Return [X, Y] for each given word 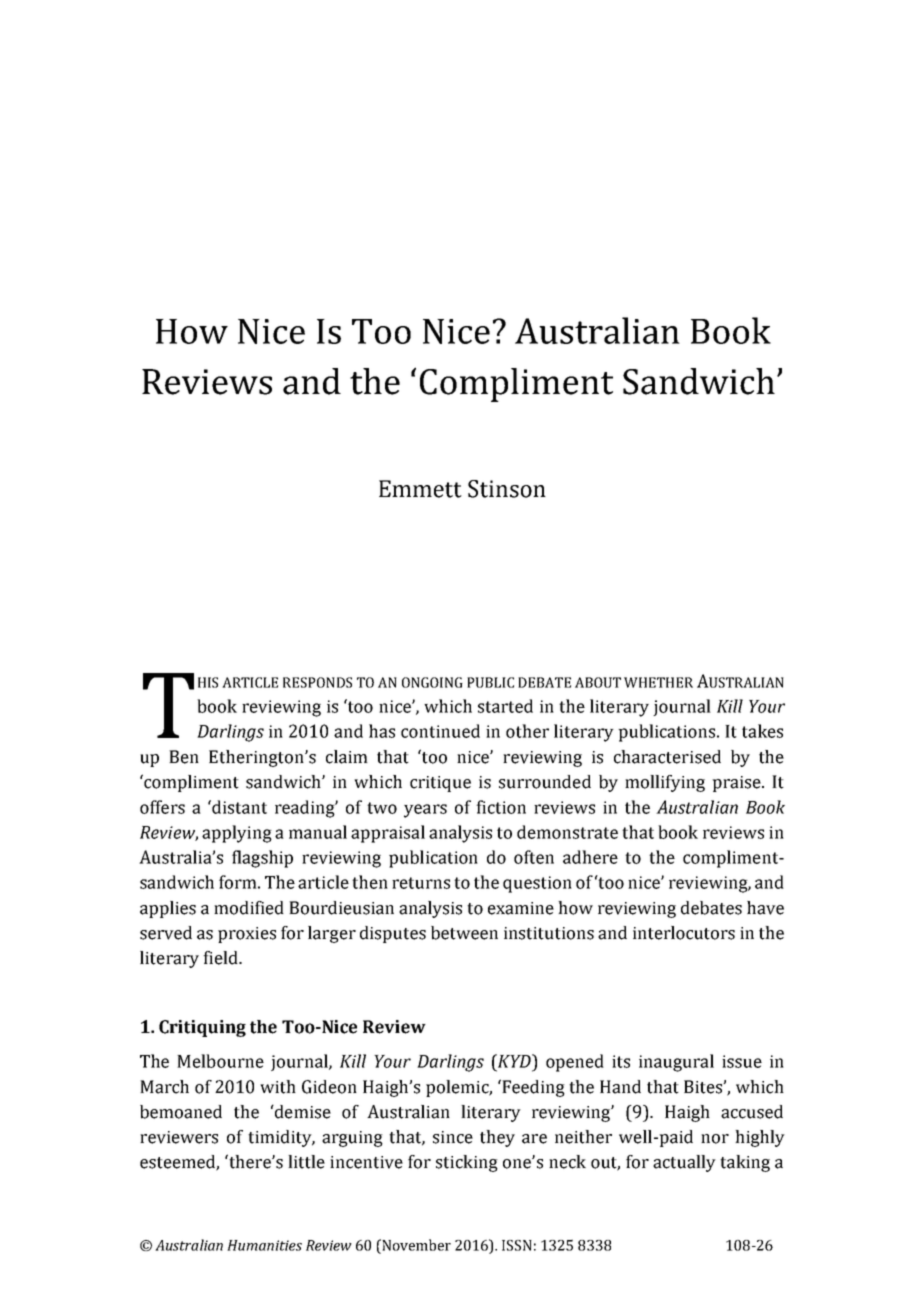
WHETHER [658, 682]
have [765, 908]
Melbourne [220, 1061]
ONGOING [432, 682]
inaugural [676, 1063]
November [415, 1245]
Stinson [507, 489]
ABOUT [598, 682]
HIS [208, 682]
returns [421, 883]
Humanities [264, 1245]
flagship [262, 859]
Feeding [532, 1088]
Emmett [420, 489]
